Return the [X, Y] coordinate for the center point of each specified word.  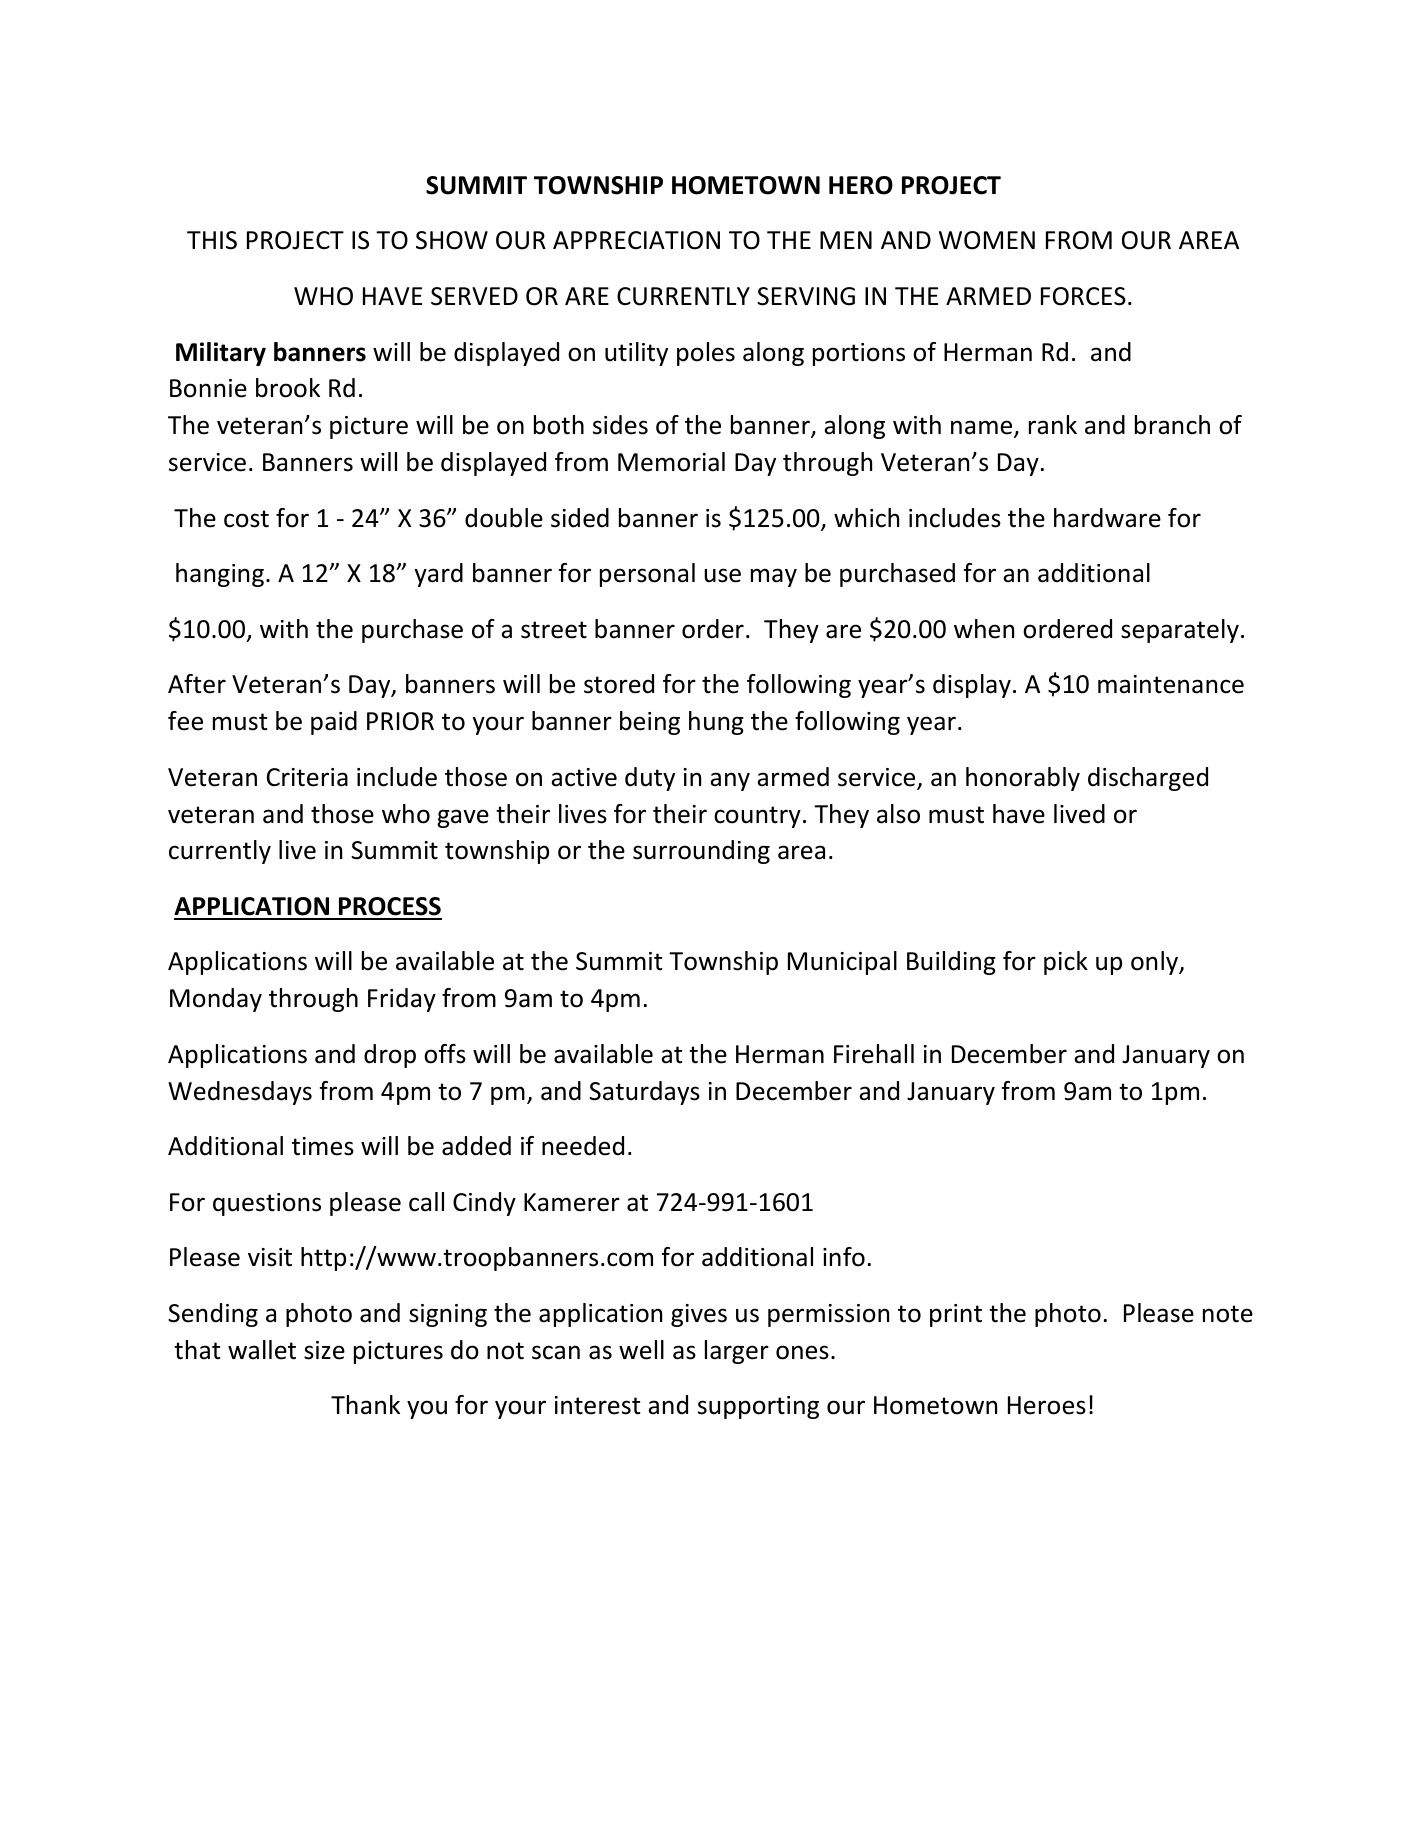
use [722, 575]
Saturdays [644, 1093]
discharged [1148, 779]
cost [246, 519]
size [324, 1350]
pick [1066, 963]
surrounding [701, 852]
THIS [212, 240]
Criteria [307, 777]
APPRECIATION [636, 240]
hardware [1107, 518]
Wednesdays [240, 1093]
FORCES [1083, 296]
